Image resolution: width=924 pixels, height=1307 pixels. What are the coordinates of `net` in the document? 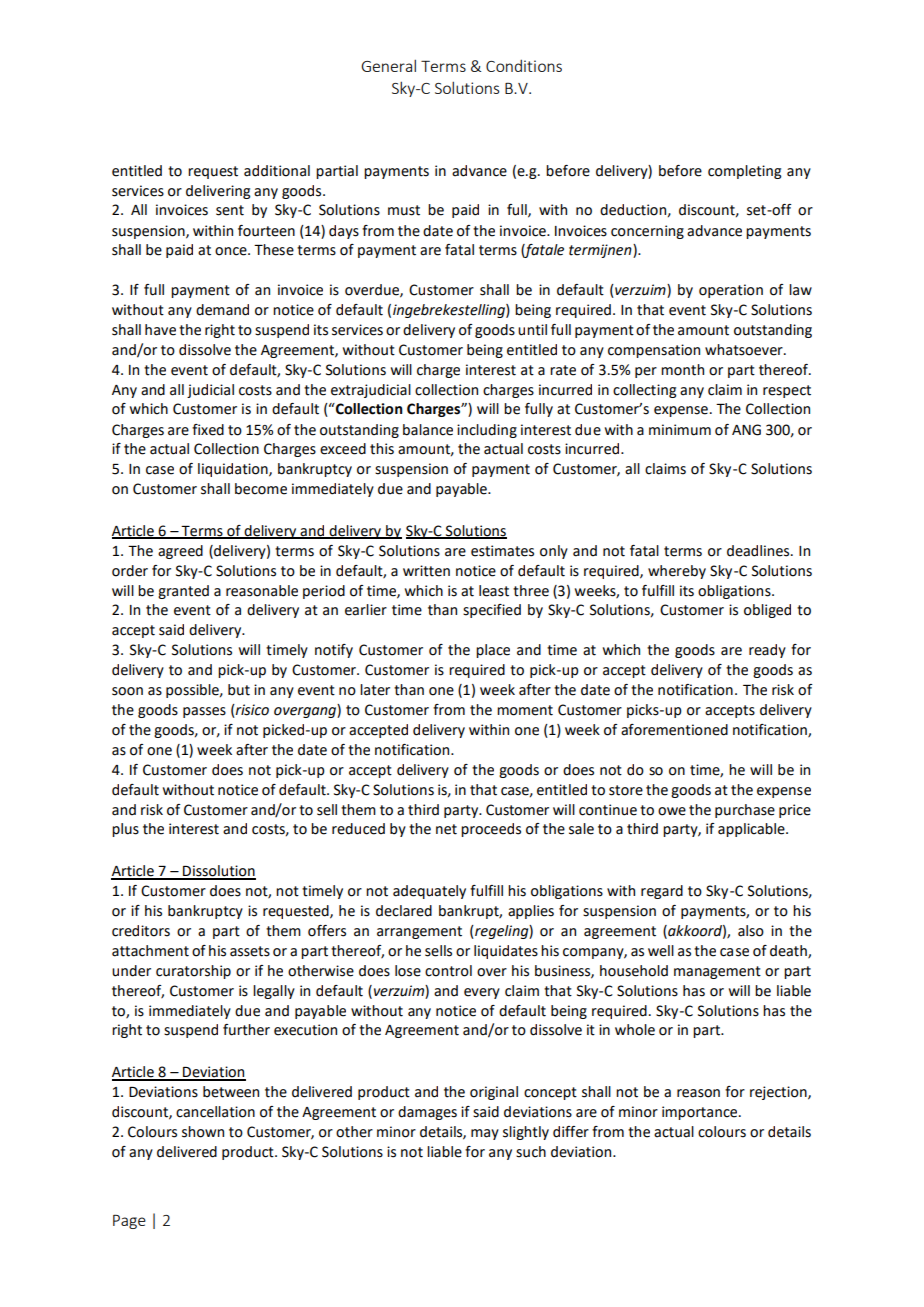 It's located at (446, 829).
